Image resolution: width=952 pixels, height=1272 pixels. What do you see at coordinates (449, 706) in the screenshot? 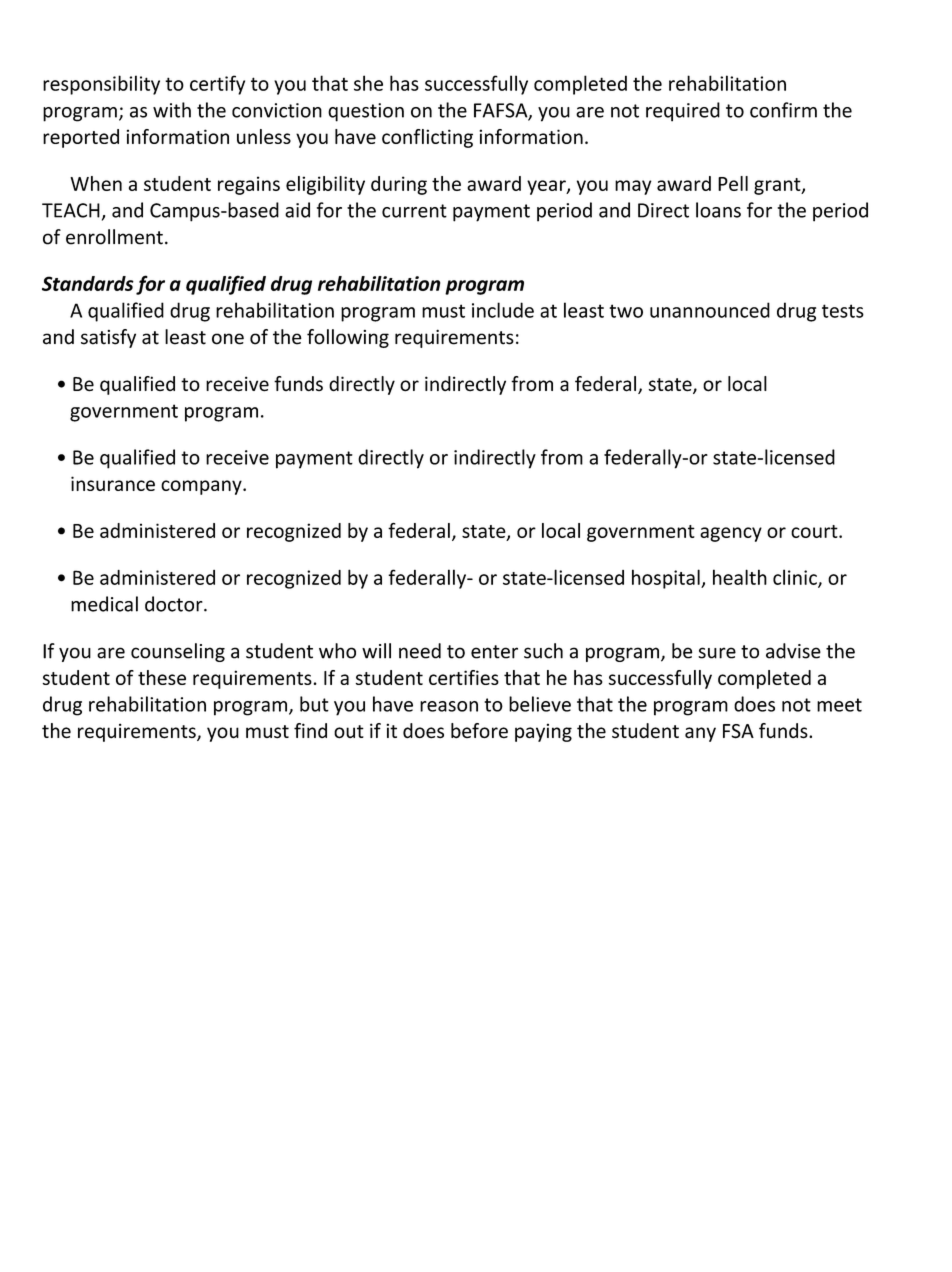
I see `reason` at bounding box center [449, 706].
